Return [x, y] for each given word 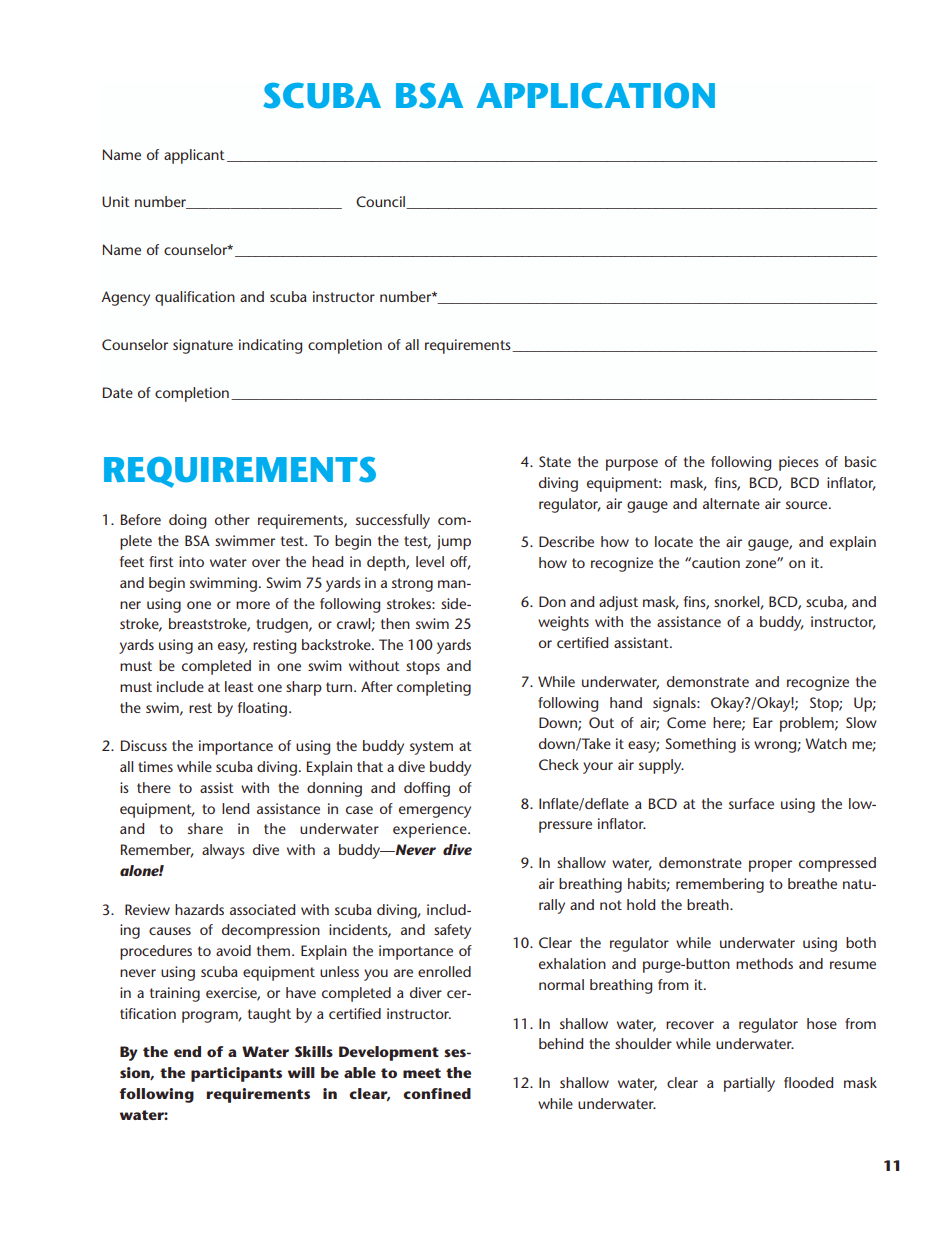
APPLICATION [596, 96]
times [155, 766]
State [555, 461]
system [431, 748]
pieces [799, 463]
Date [118, 392]
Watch [826, 743]
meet [422, 1073]
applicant [194, 156]
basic [861, 461]
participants [236, 1074]
